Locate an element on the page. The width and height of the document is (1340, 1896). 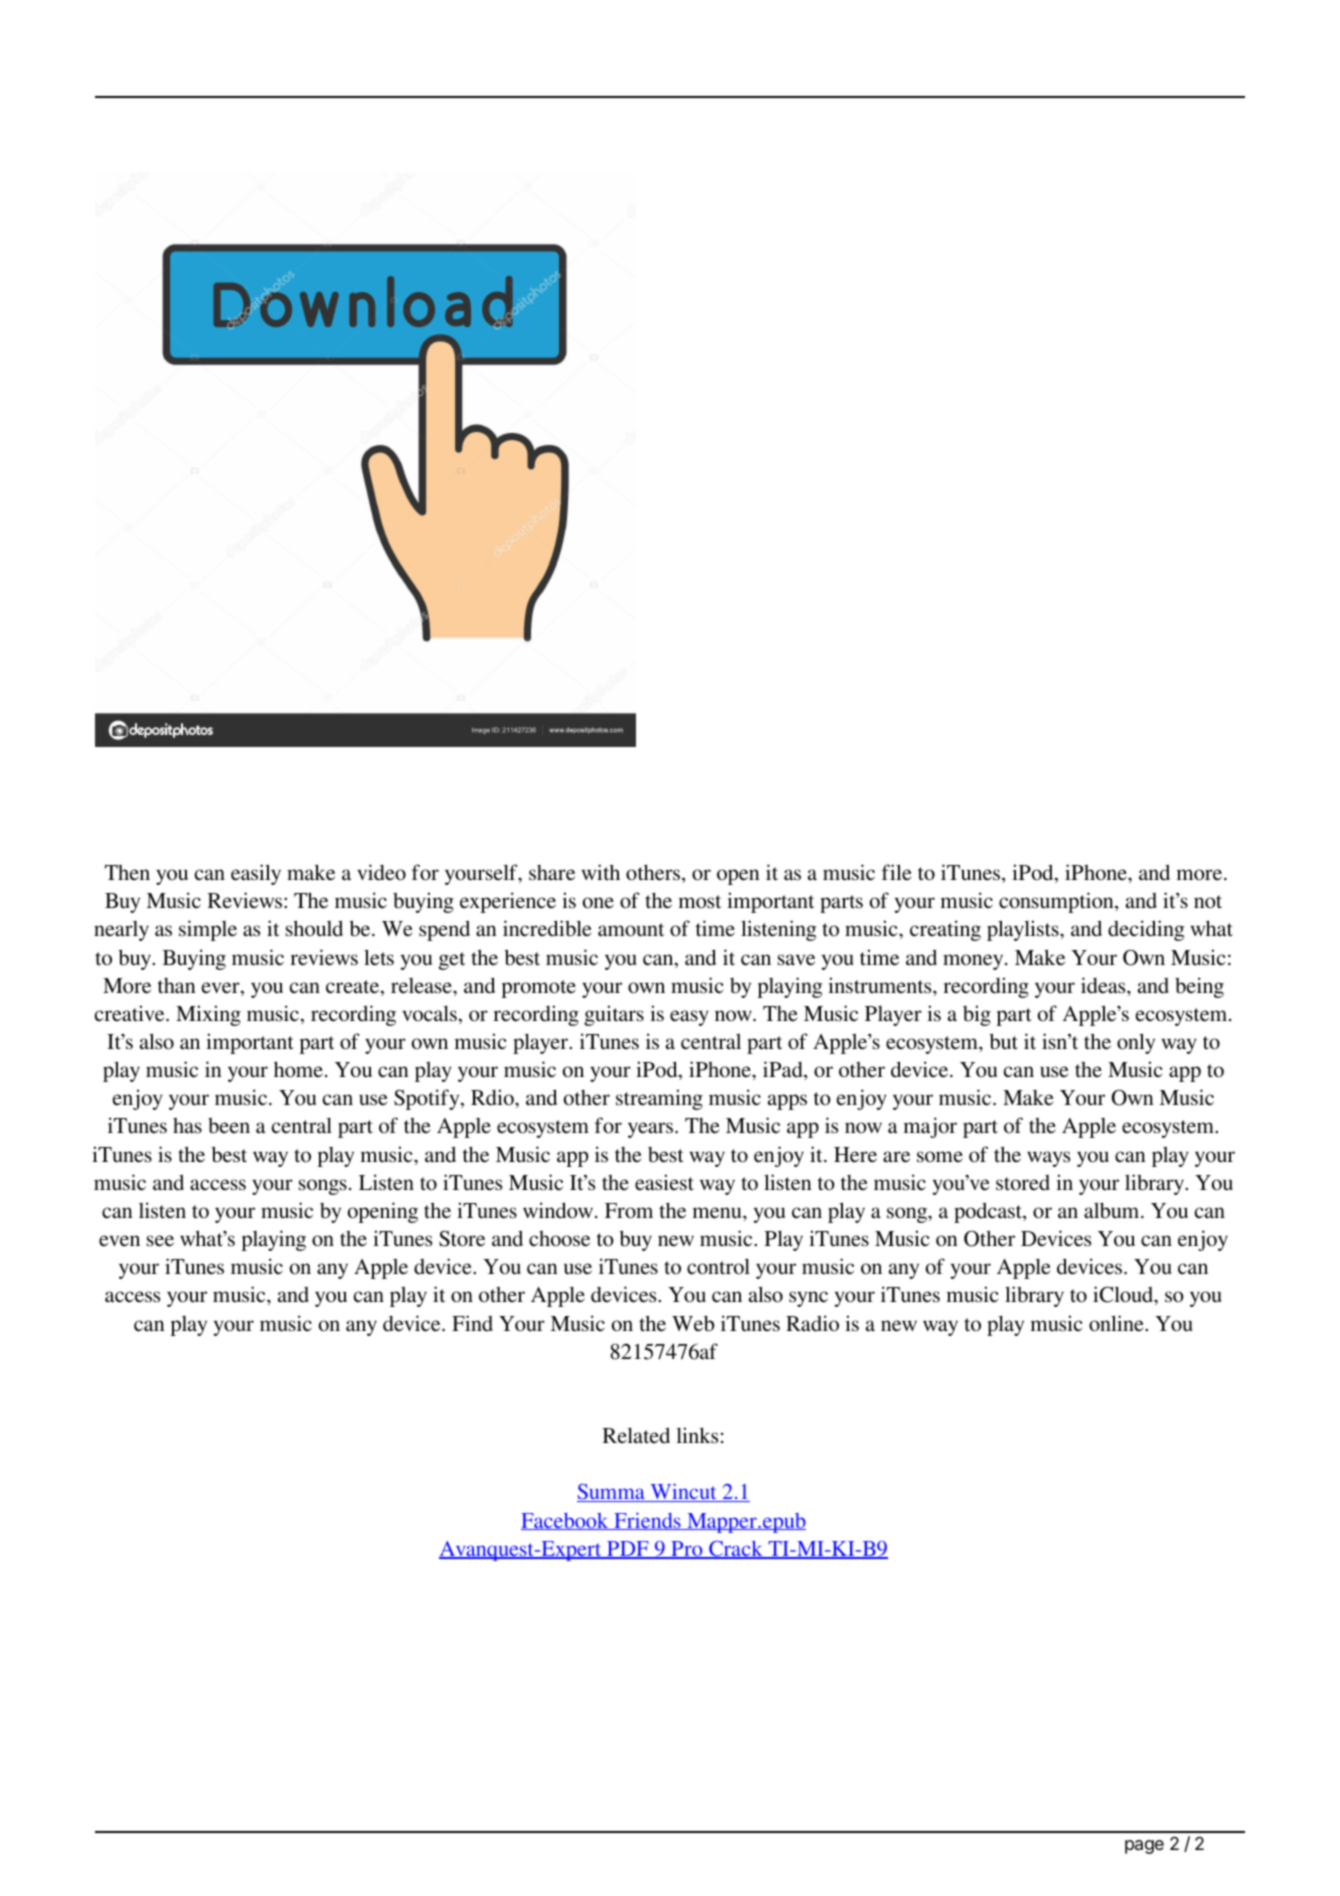
PDF is located at coordinates (628, 1550).
